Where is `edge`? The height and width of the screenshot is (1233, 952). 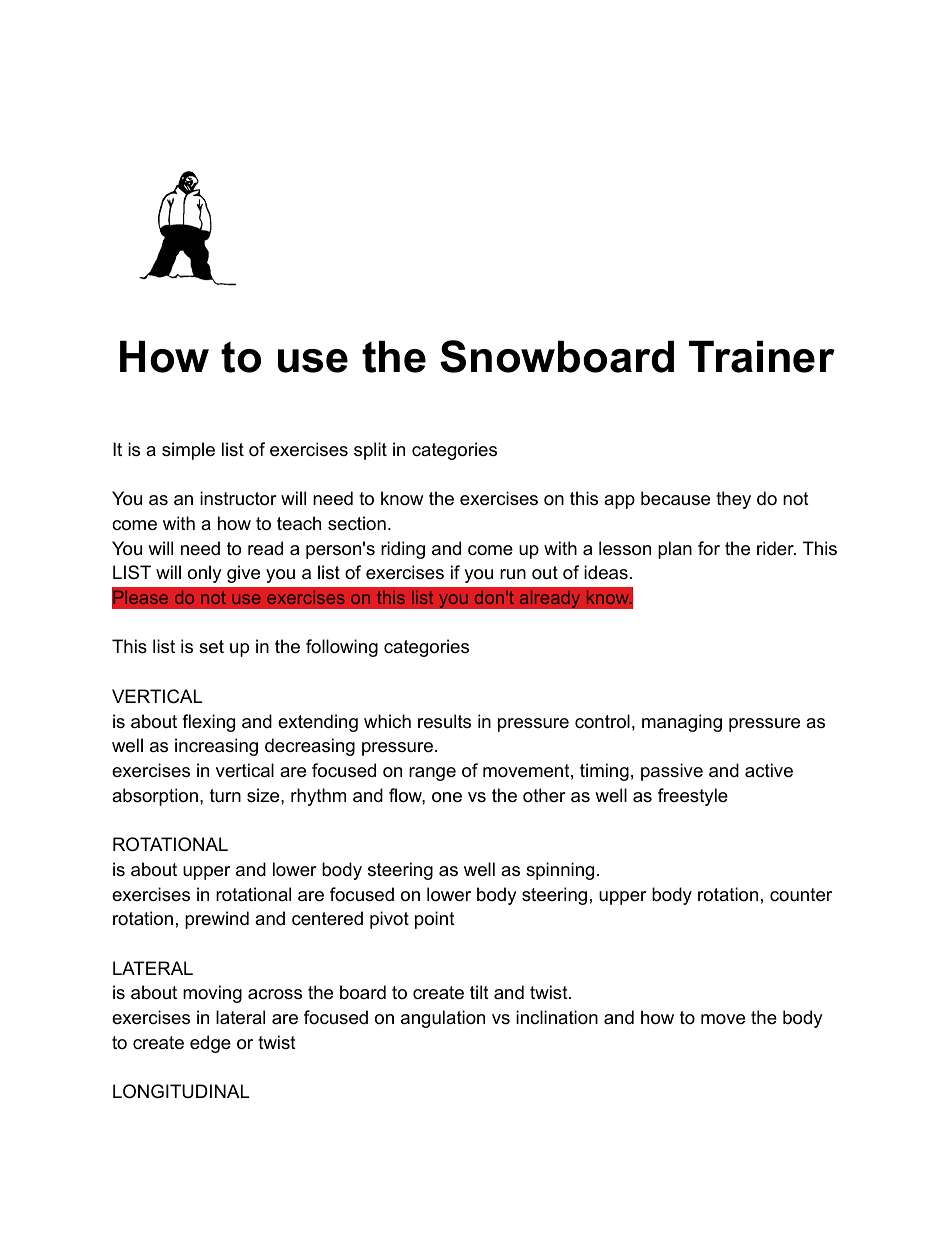
edge is located at coordinates (210, 1044).
